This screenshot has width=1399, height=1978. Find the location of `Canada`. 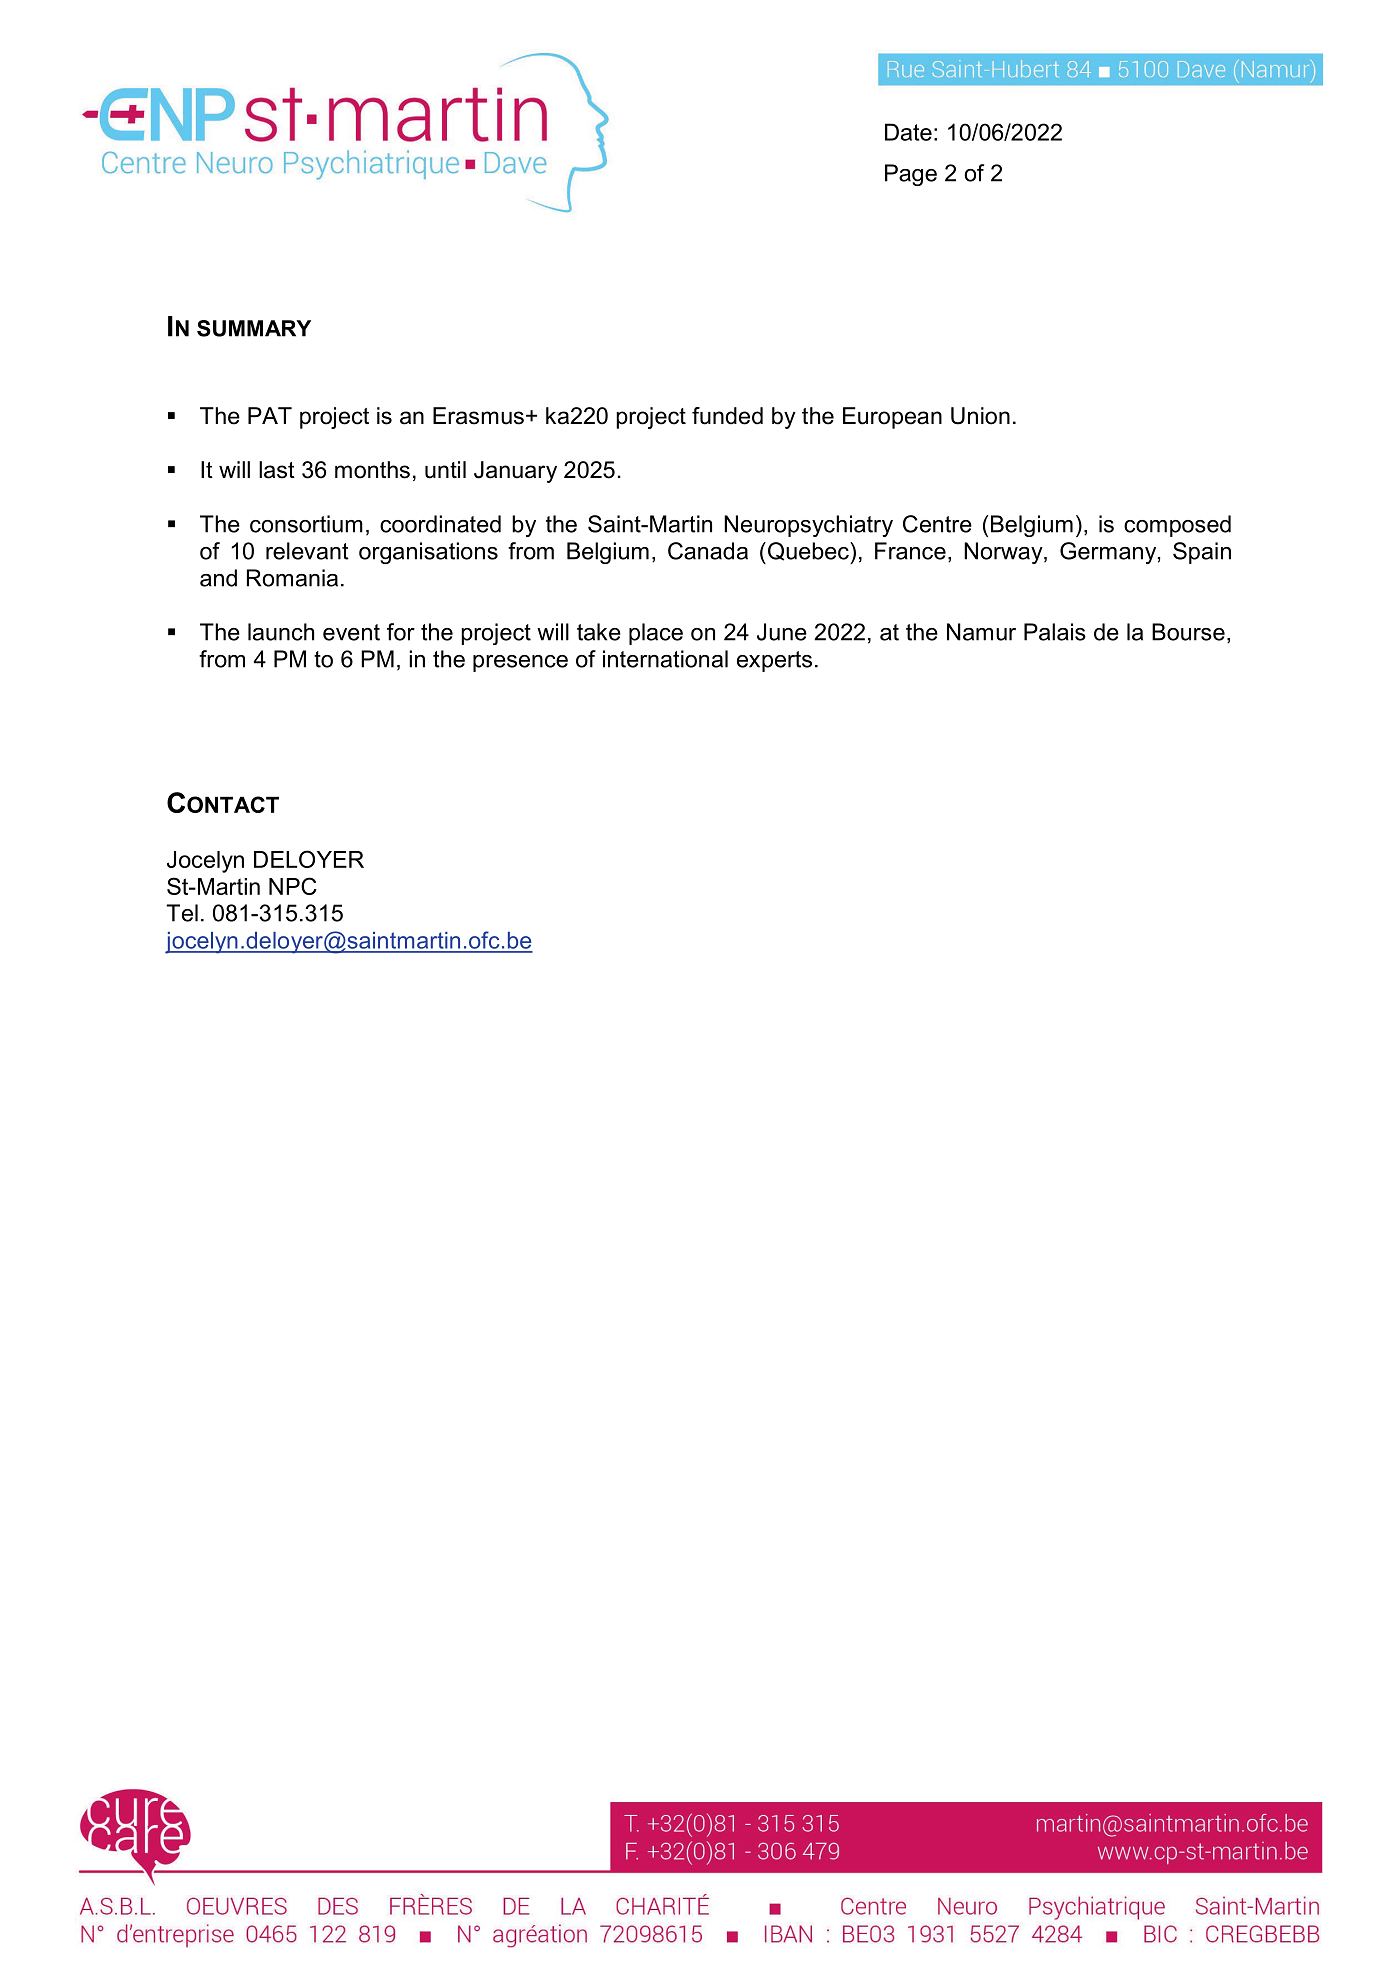

Canada is located at coordinates (708, 551).
